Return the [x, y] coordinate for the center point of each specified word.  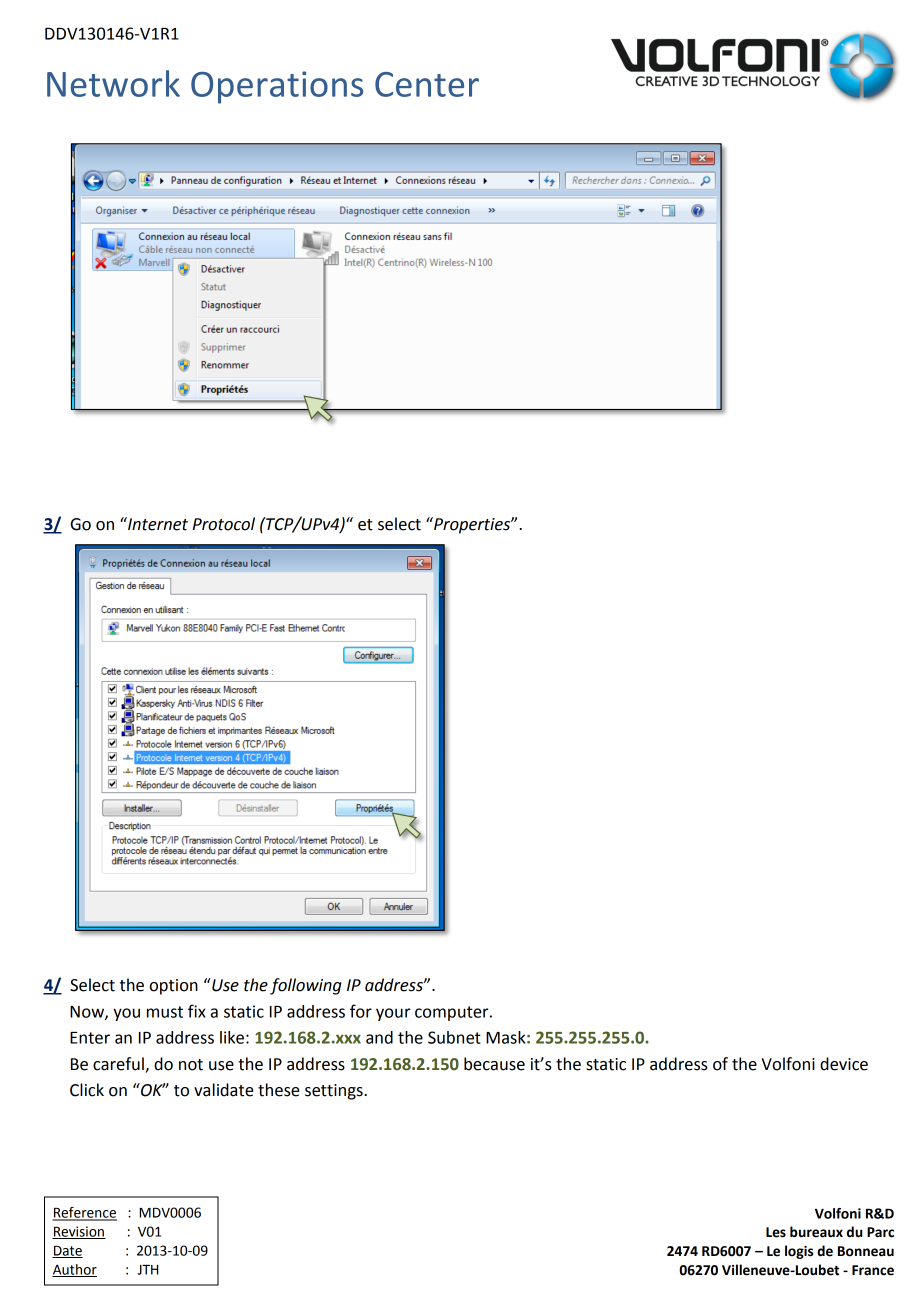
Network [113, 83]
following [306, 986]
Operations [277, 87]
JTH [147, 1270]
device [844, 1064]
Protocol [224, 524]
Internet [157, 524]
